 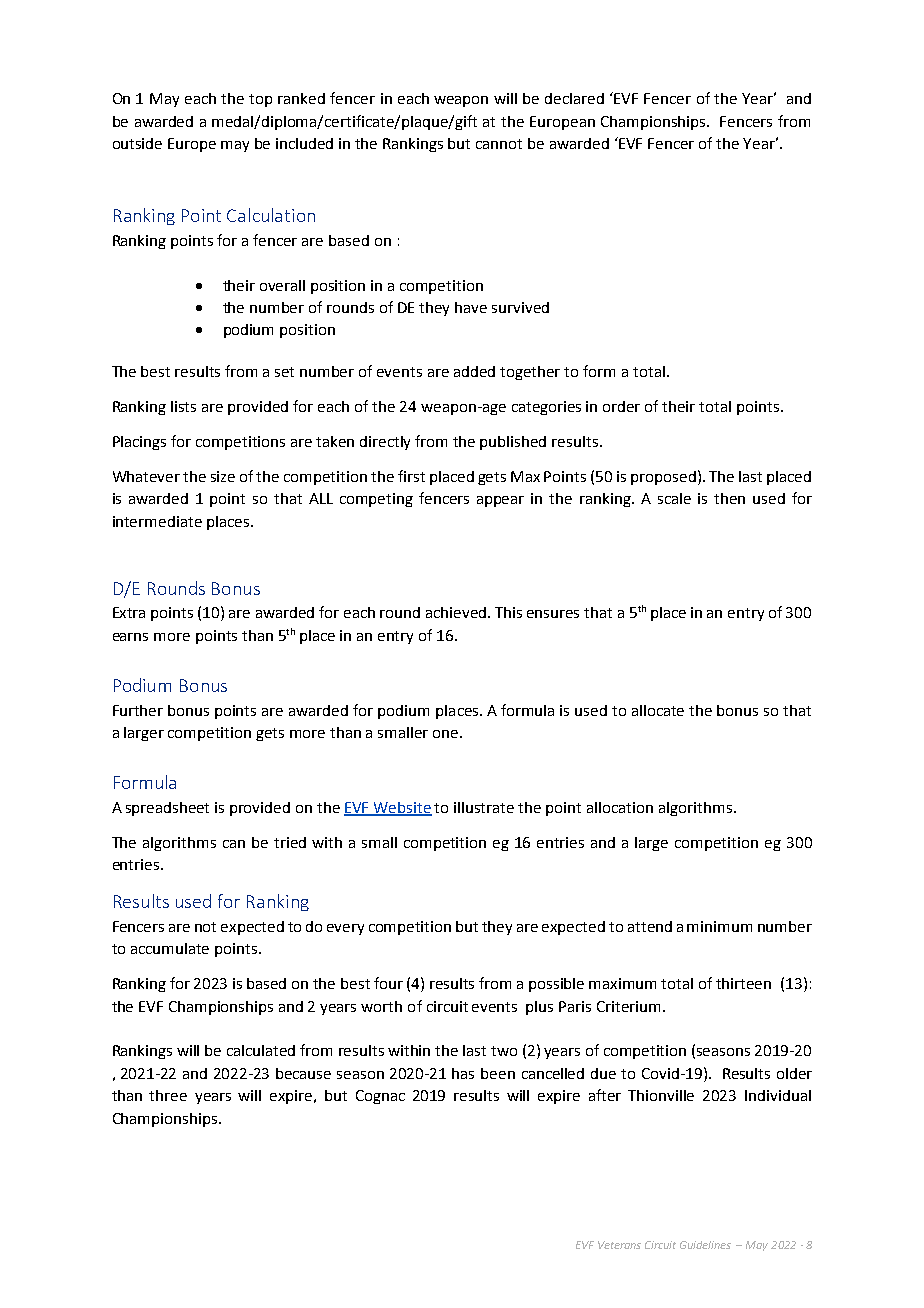 What do you see at coordinates (705, 1245) in the screenshot?
I see `Guidelines` at bounding box center [705, 1245].
